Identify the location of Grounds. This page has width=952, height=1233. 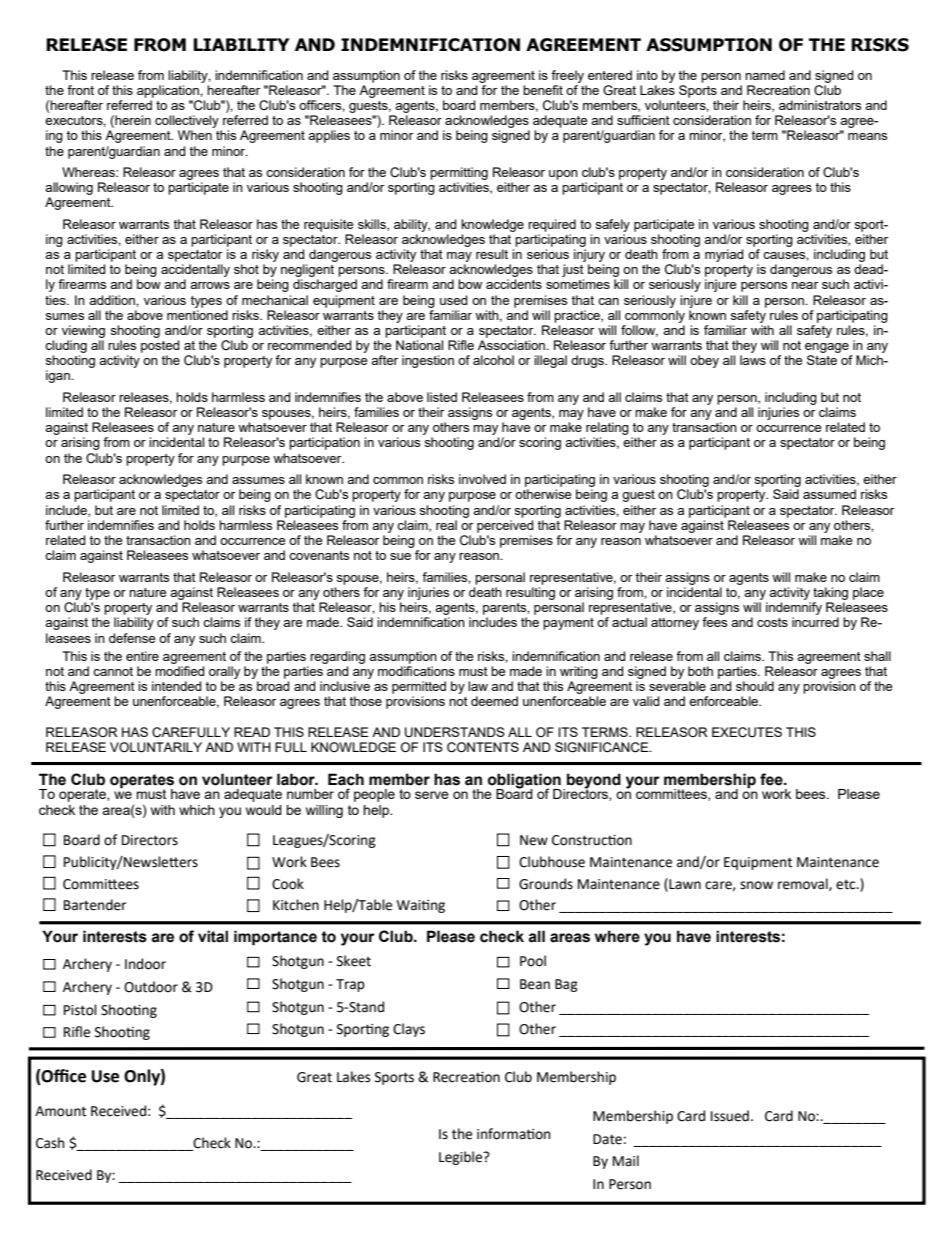
(546, 884).
